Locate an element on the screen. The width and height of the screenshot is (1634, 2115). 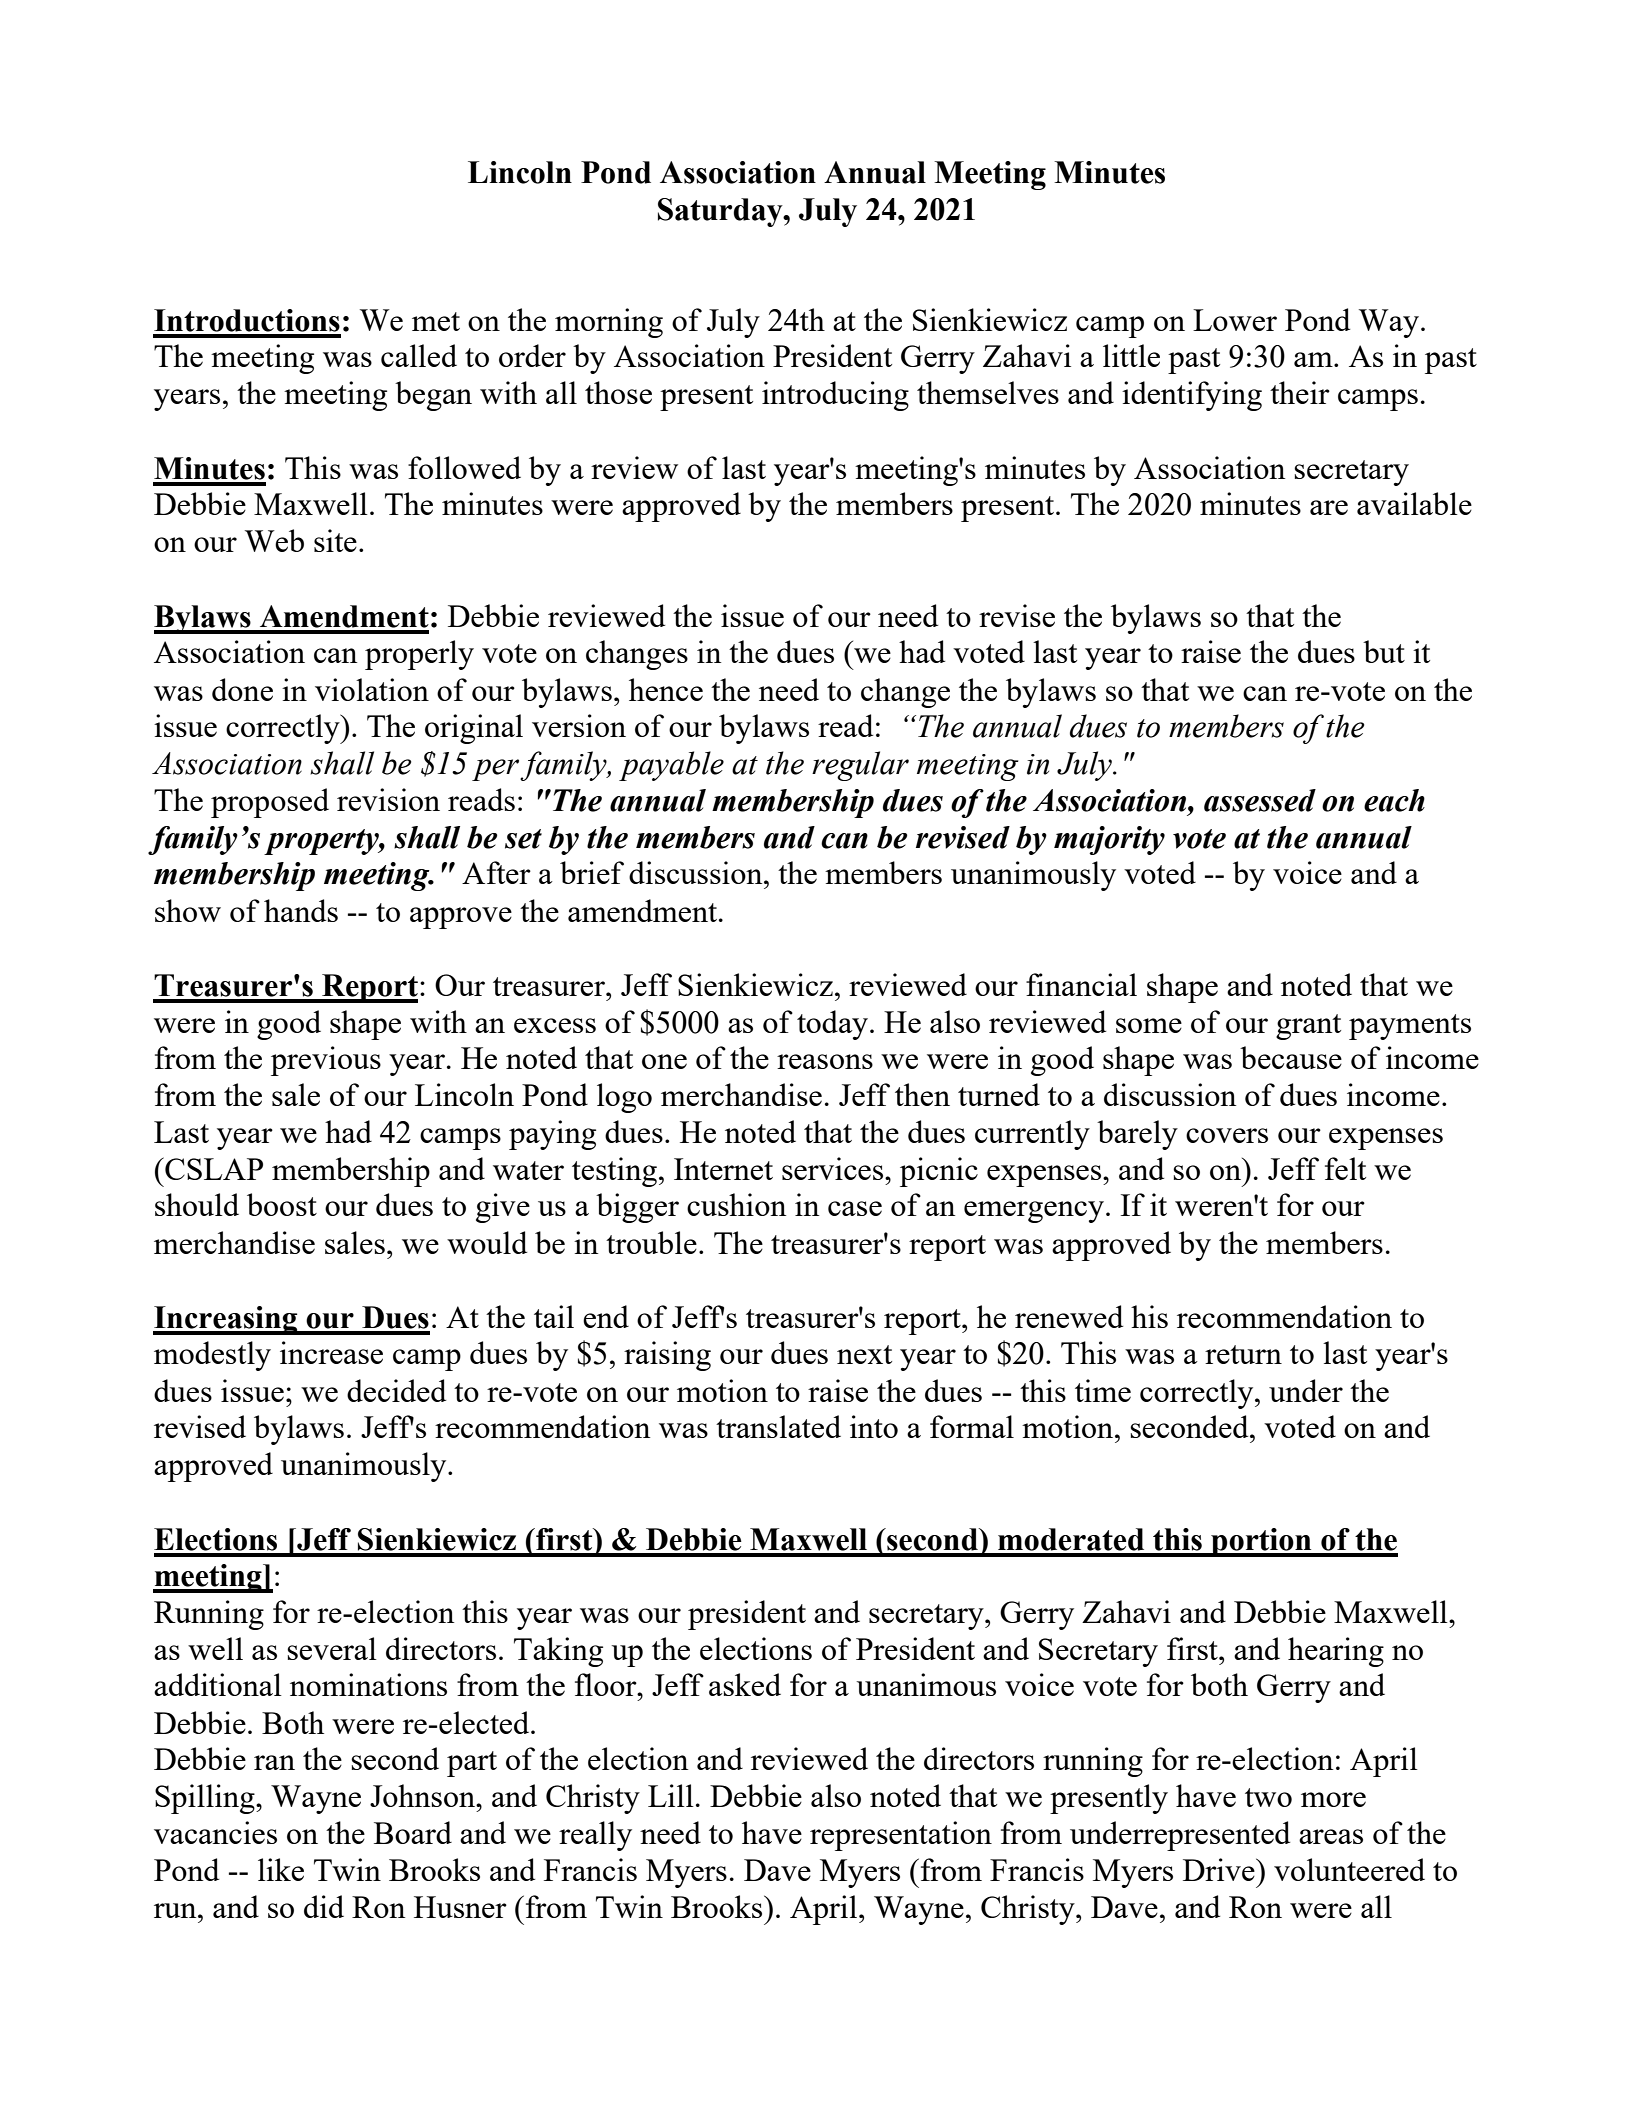
Lill is located at coordinates (671, 1795).
